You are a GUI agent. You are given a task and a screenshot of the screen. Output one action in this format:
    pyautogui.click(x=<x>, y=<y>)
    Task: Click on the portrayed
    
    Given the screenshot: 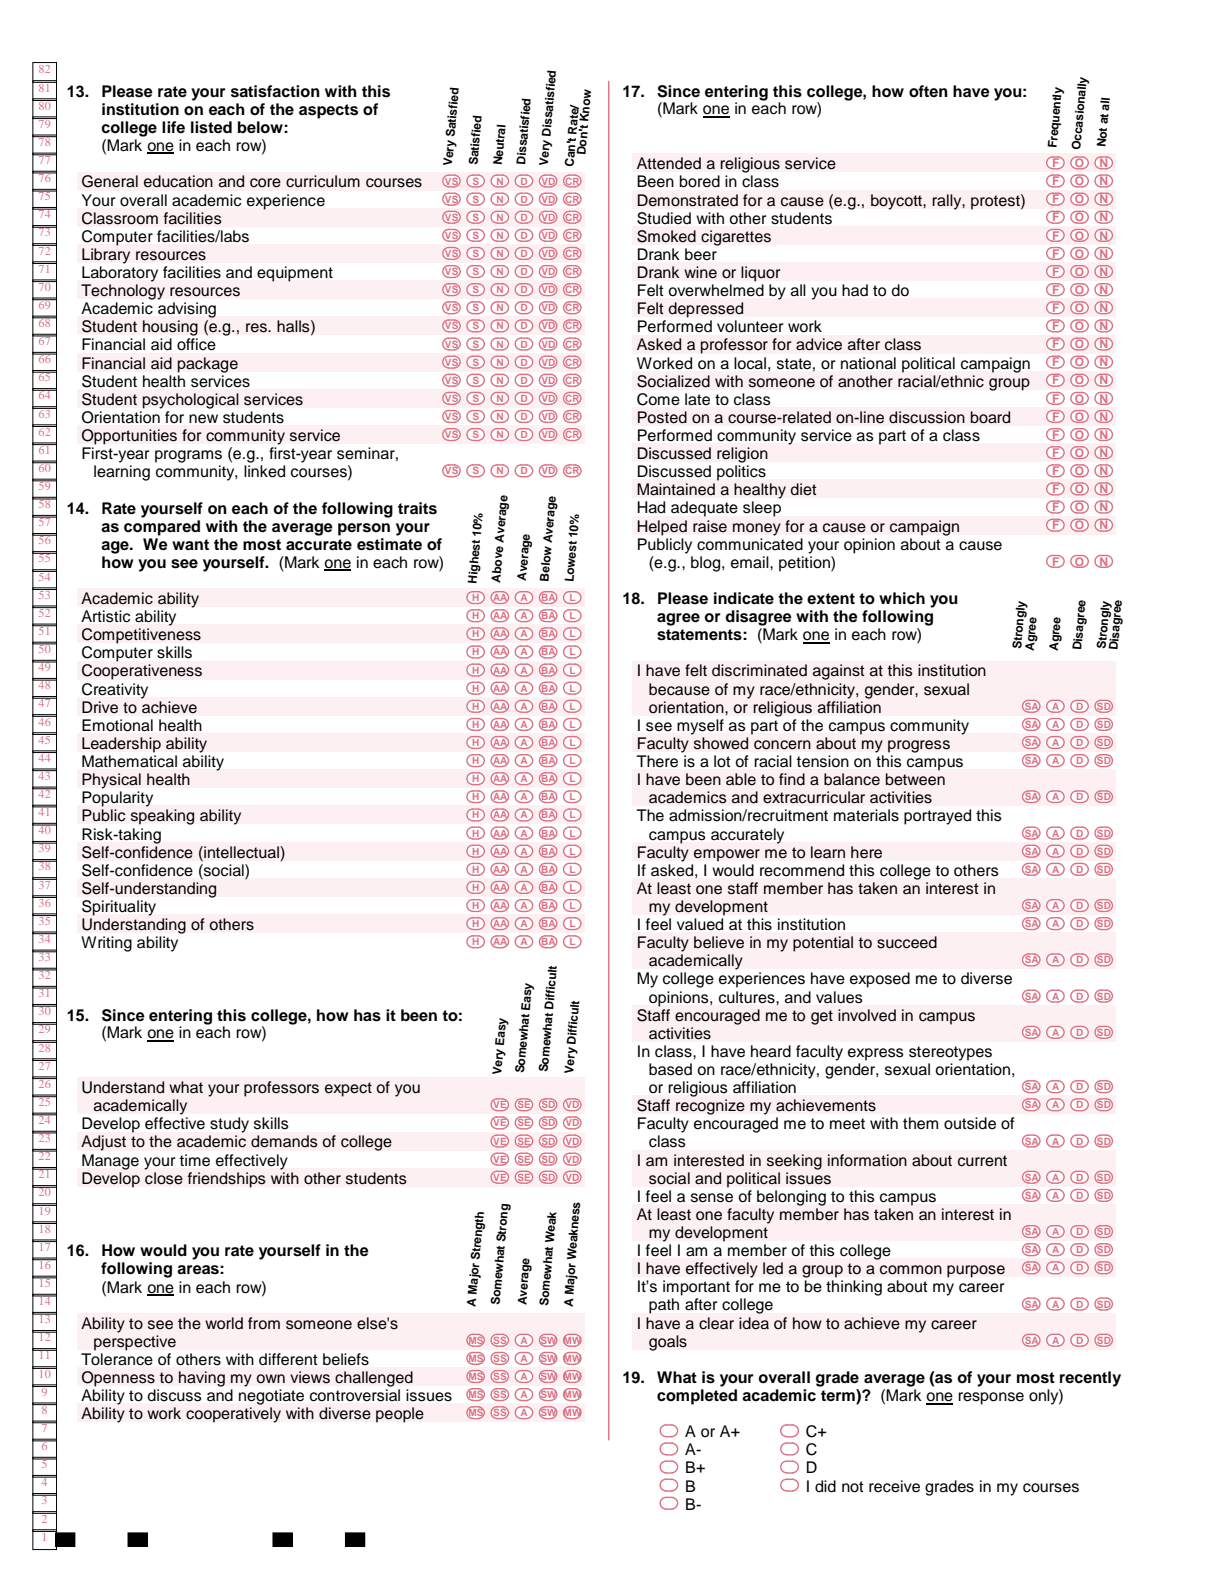 What is the action you would take?
    pyautogui.click(x=937, y=817)
